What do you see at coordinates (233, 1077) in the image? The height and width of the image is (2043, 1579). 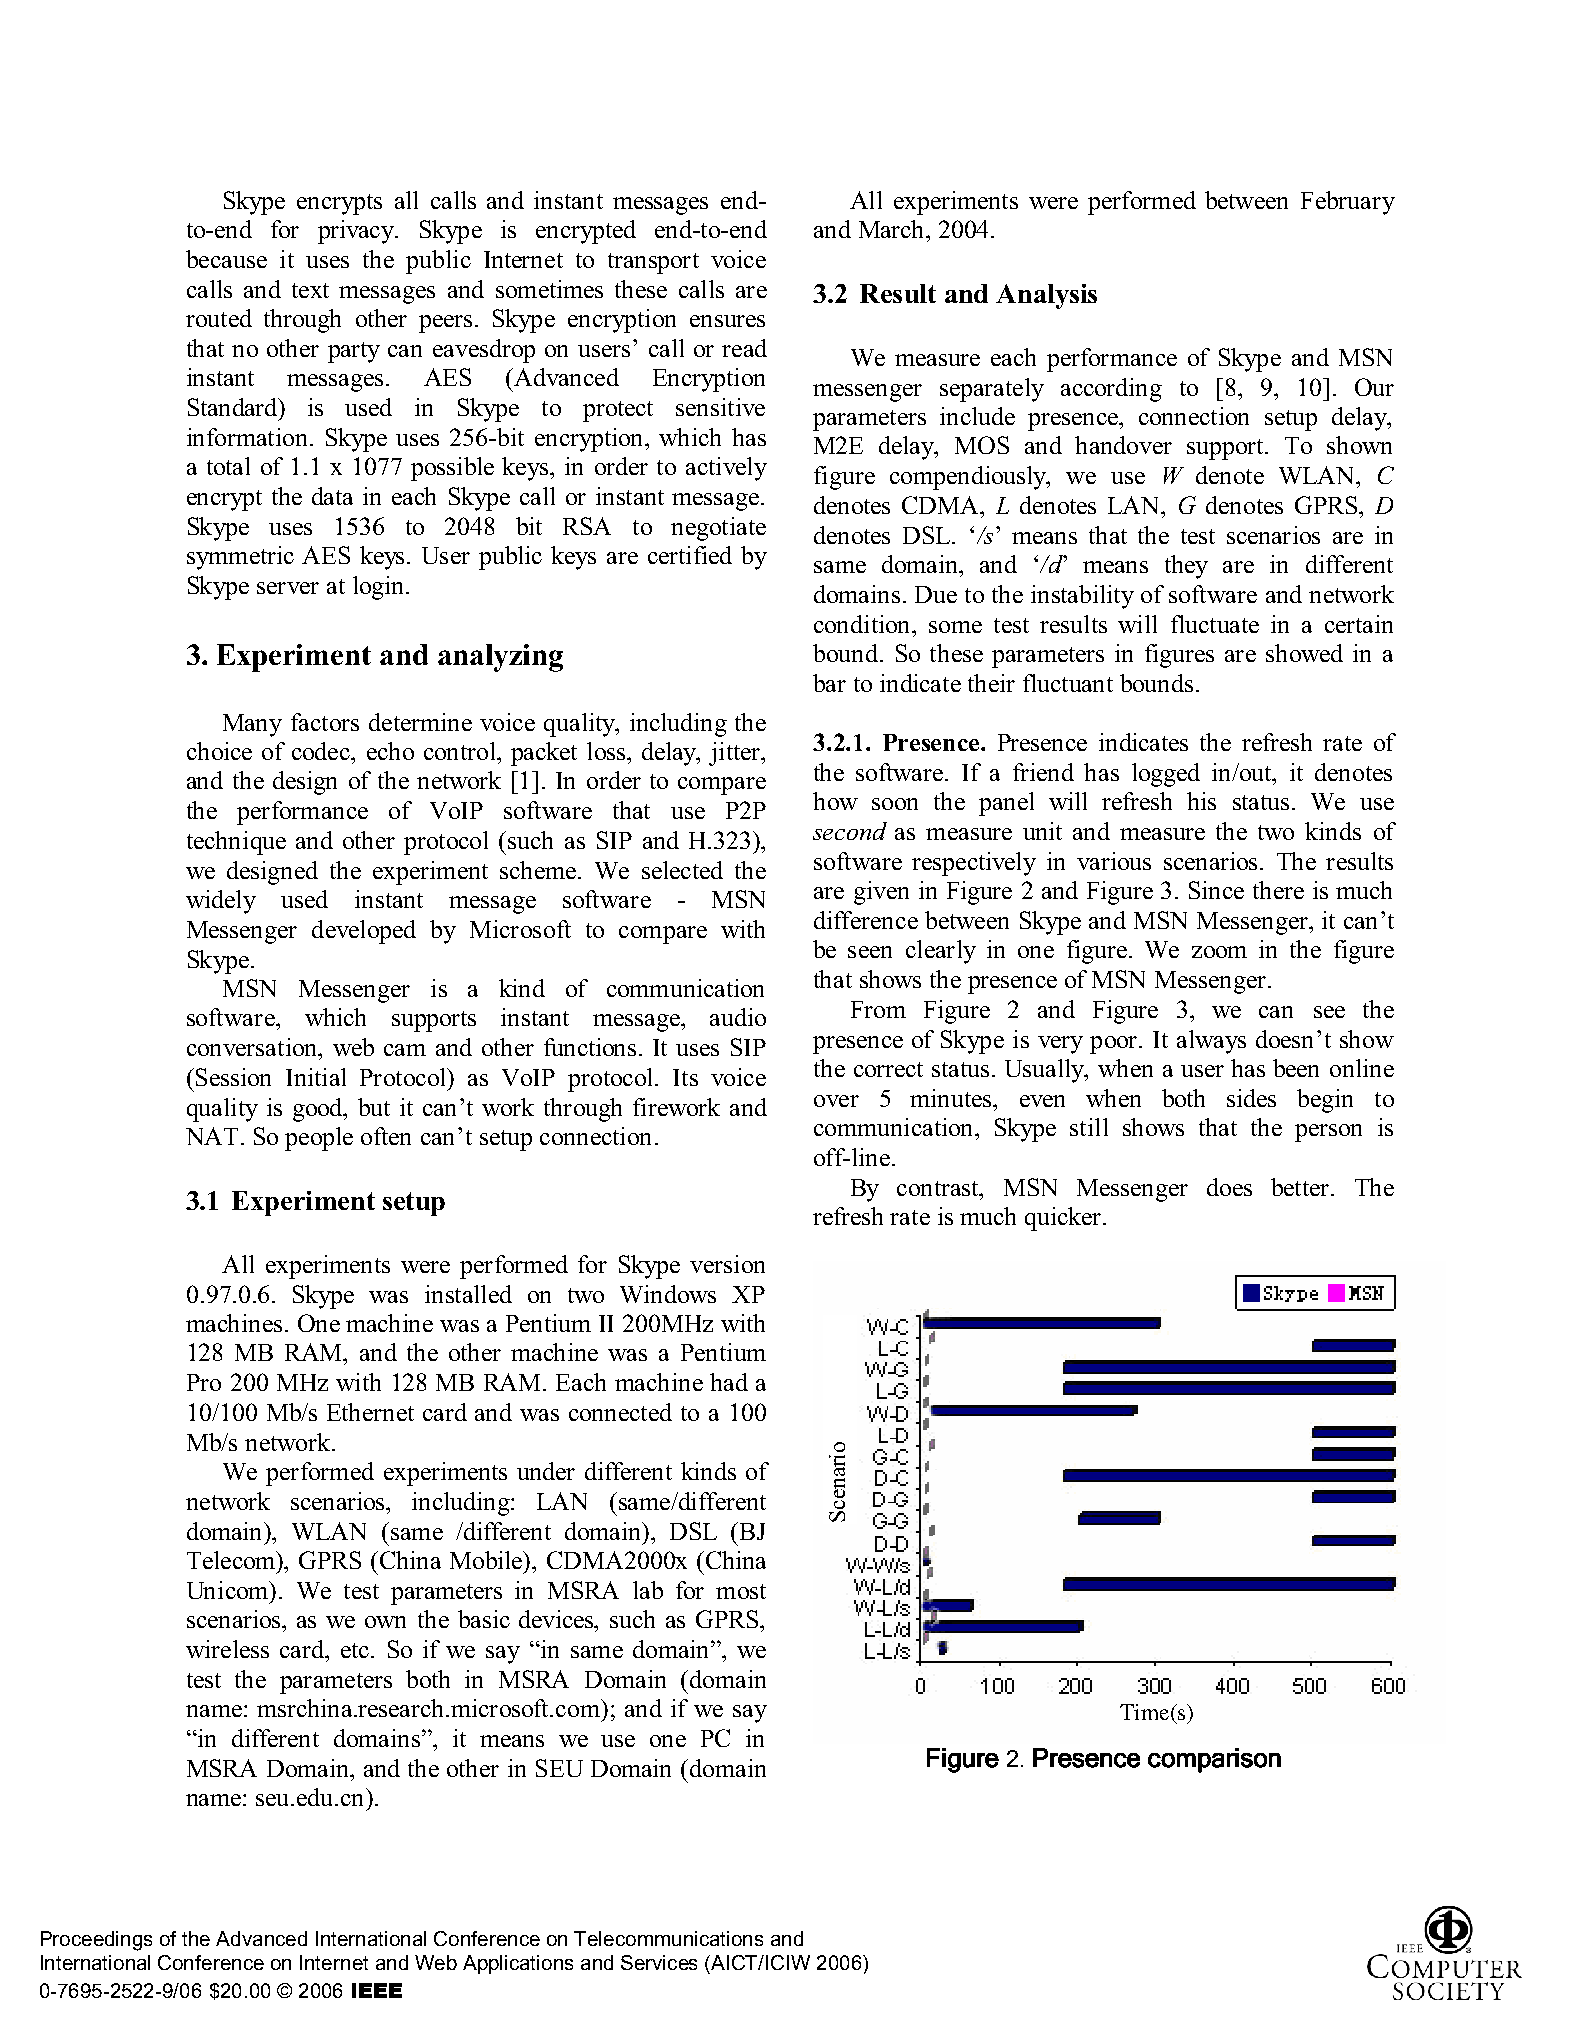 I see `Session` at bounding box center [233, 1077].
